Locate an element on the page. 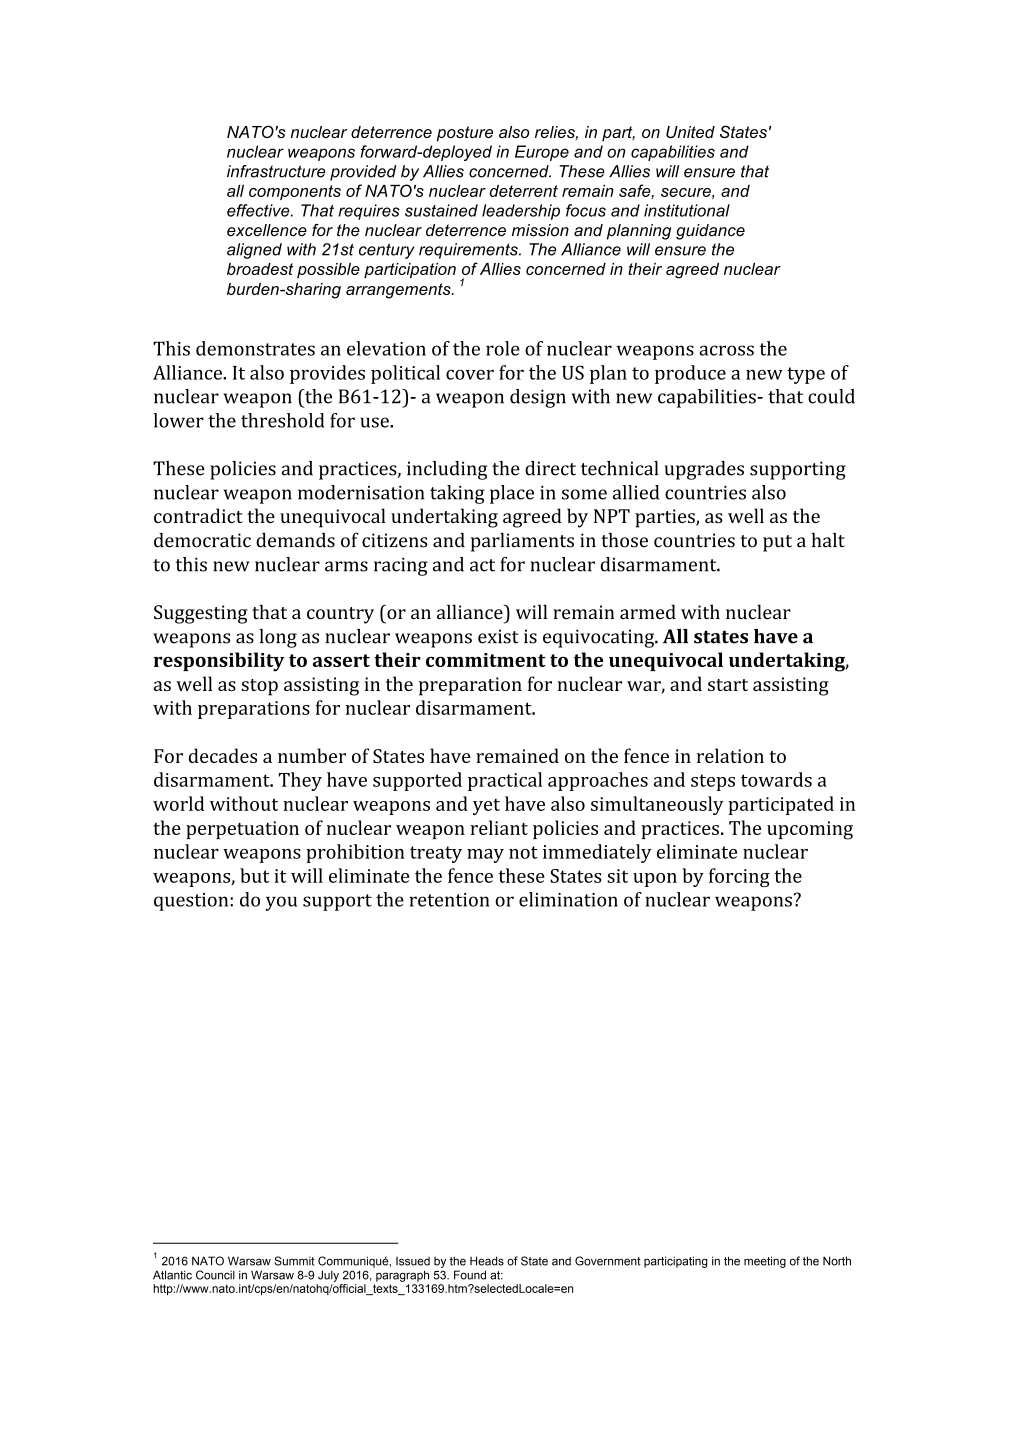  perpetuation is located at coordinates (242, 830).
